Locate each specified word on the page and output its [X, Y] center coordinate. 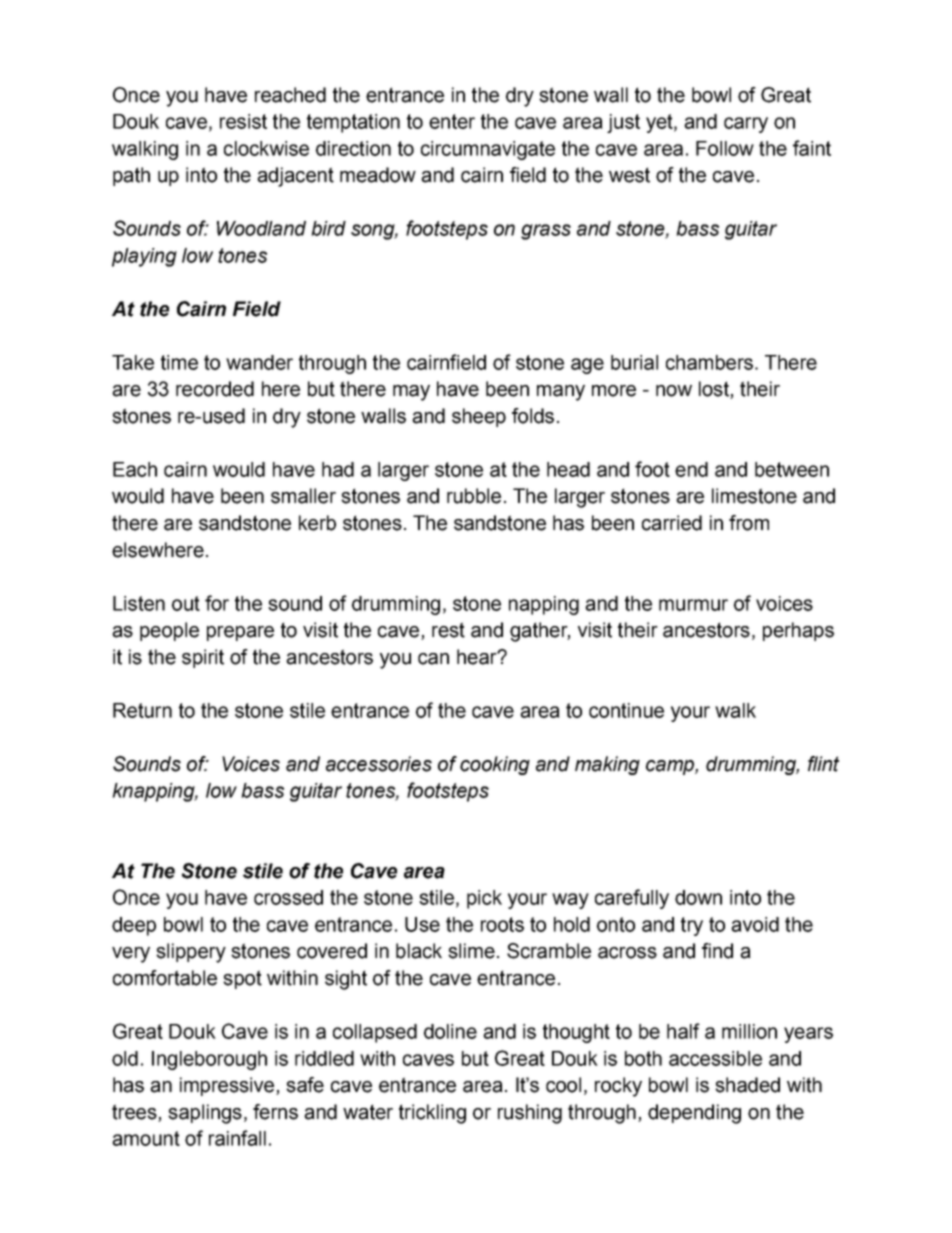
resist [243, 121]
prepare [240, 633]
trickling [432, 1114]
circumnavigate [488, 150]
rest [448, 630]
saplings [205, 1114]
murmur [693, 605]
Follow [725, 148]
